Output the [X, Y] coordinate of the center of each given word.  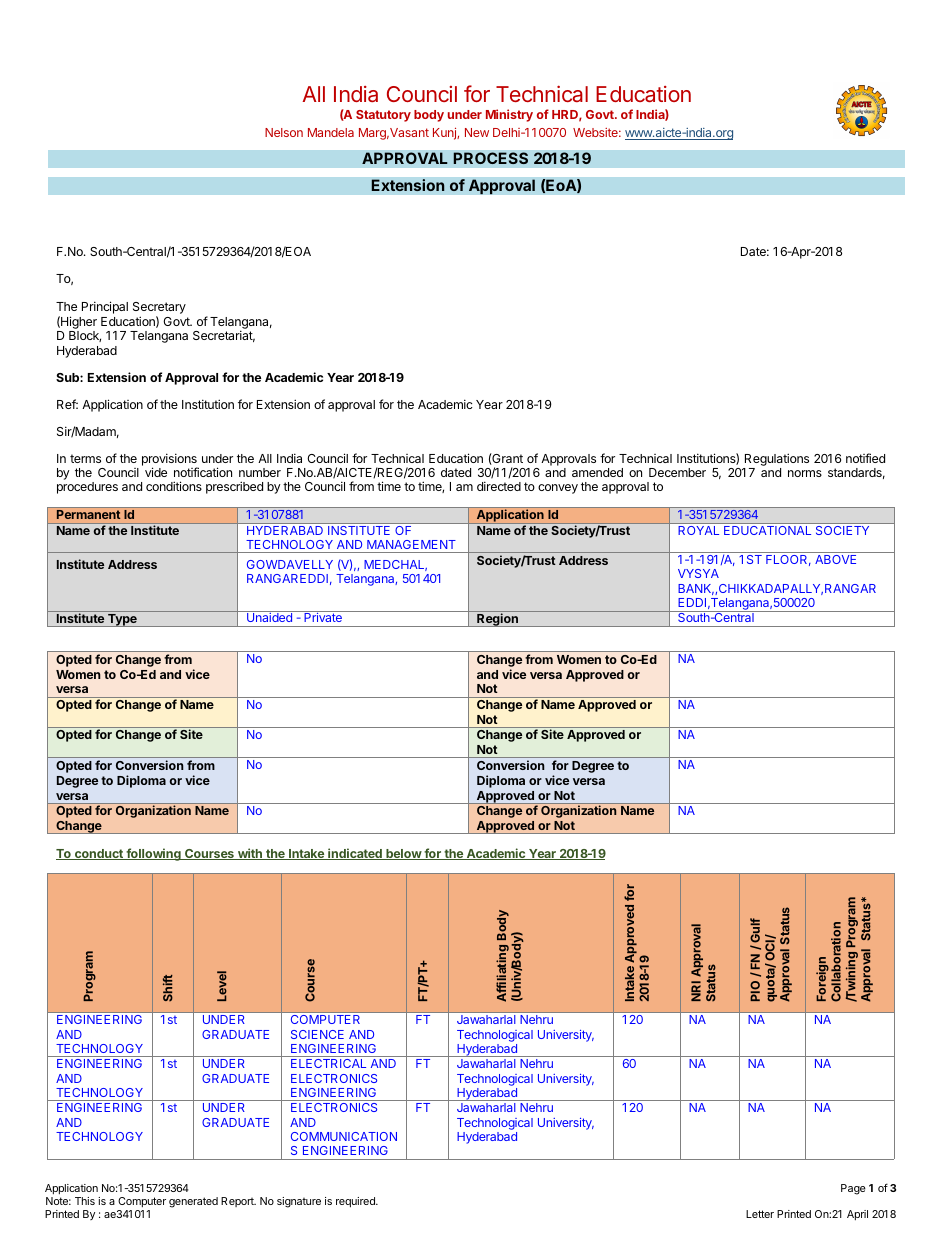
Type [122, 620]
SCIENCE [317, 1034]
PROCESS [490, 158]
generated [193, 1202]
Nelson [284, 132]
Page [853, 1189]
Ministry [509, 115]
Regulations [777, 459]
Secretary [159, 309]
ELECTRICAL [328, 1063]
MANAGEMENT [411, 544]
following [153, 854]
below [403, 854]
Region [497, 620]
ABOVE [835, 559]
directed [499, 486]
